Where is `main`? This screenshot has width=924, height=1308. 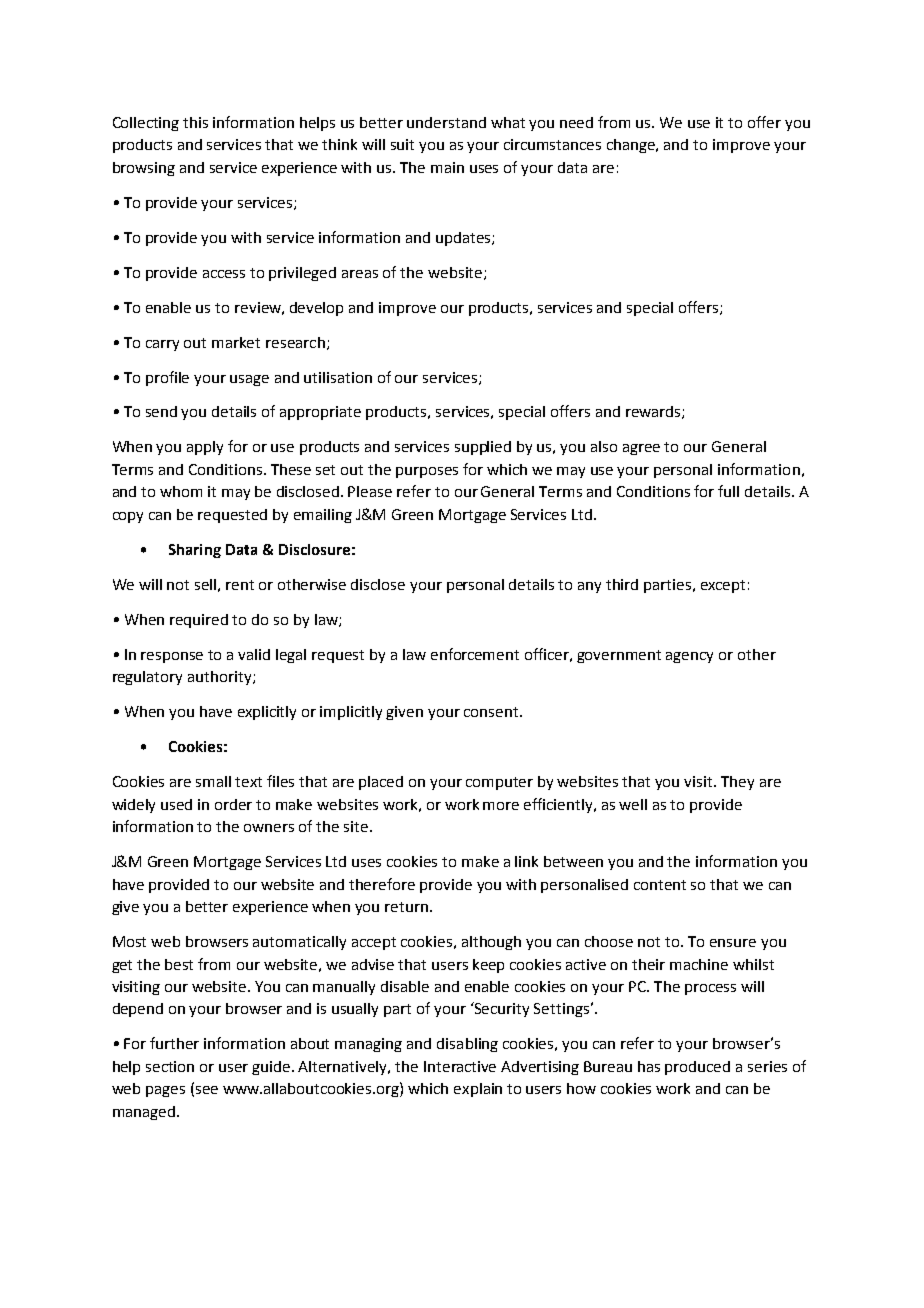 main is located at coordinates (447, 167).
